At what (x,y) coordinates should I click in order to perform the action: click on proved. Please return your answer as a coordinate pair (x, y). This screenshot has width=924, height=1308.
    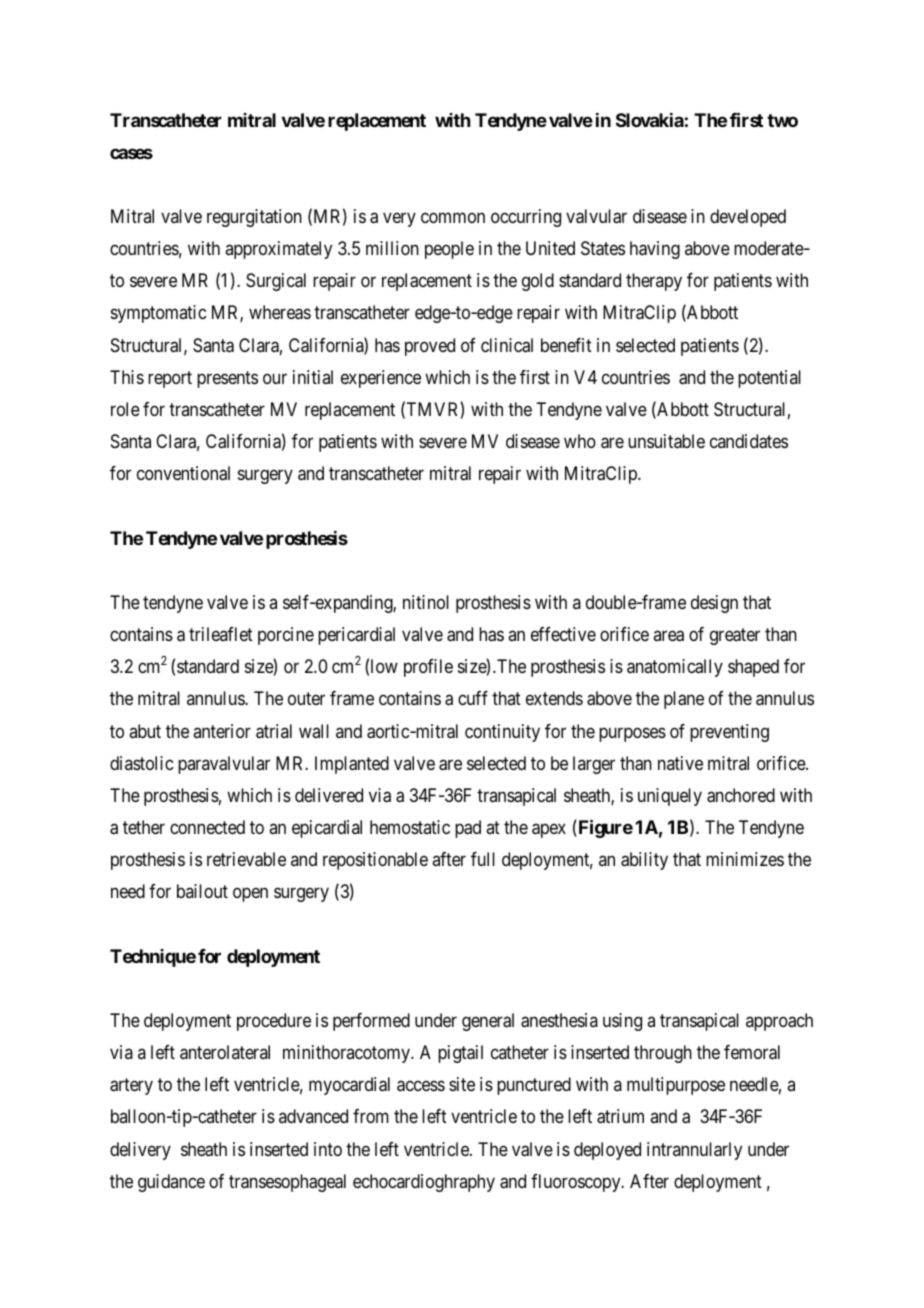
    Looking at the image, I should click on (430, 347).
